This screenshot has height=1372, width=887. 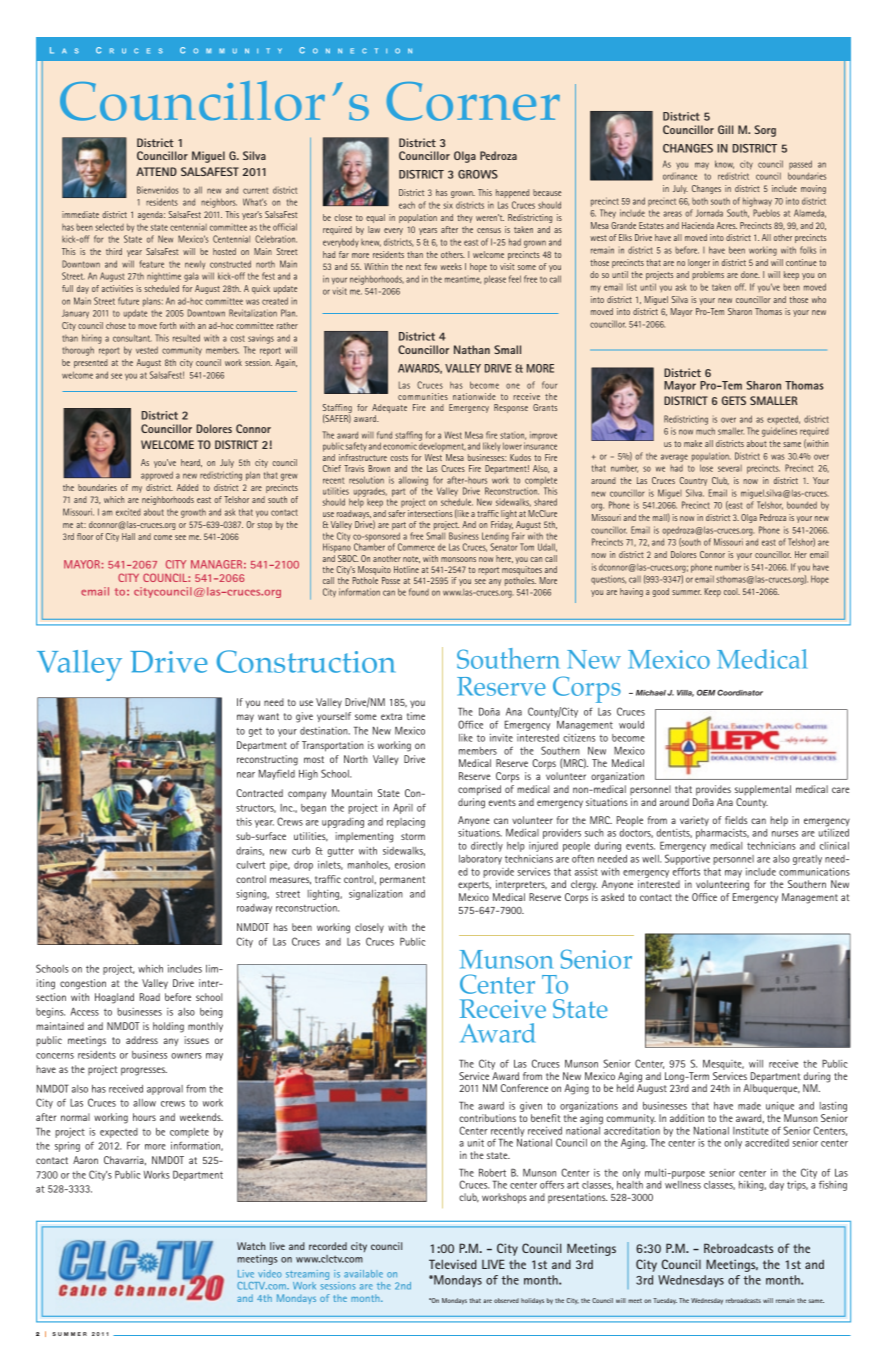 I want to click on Commerce, so click(x=416, y=547).
